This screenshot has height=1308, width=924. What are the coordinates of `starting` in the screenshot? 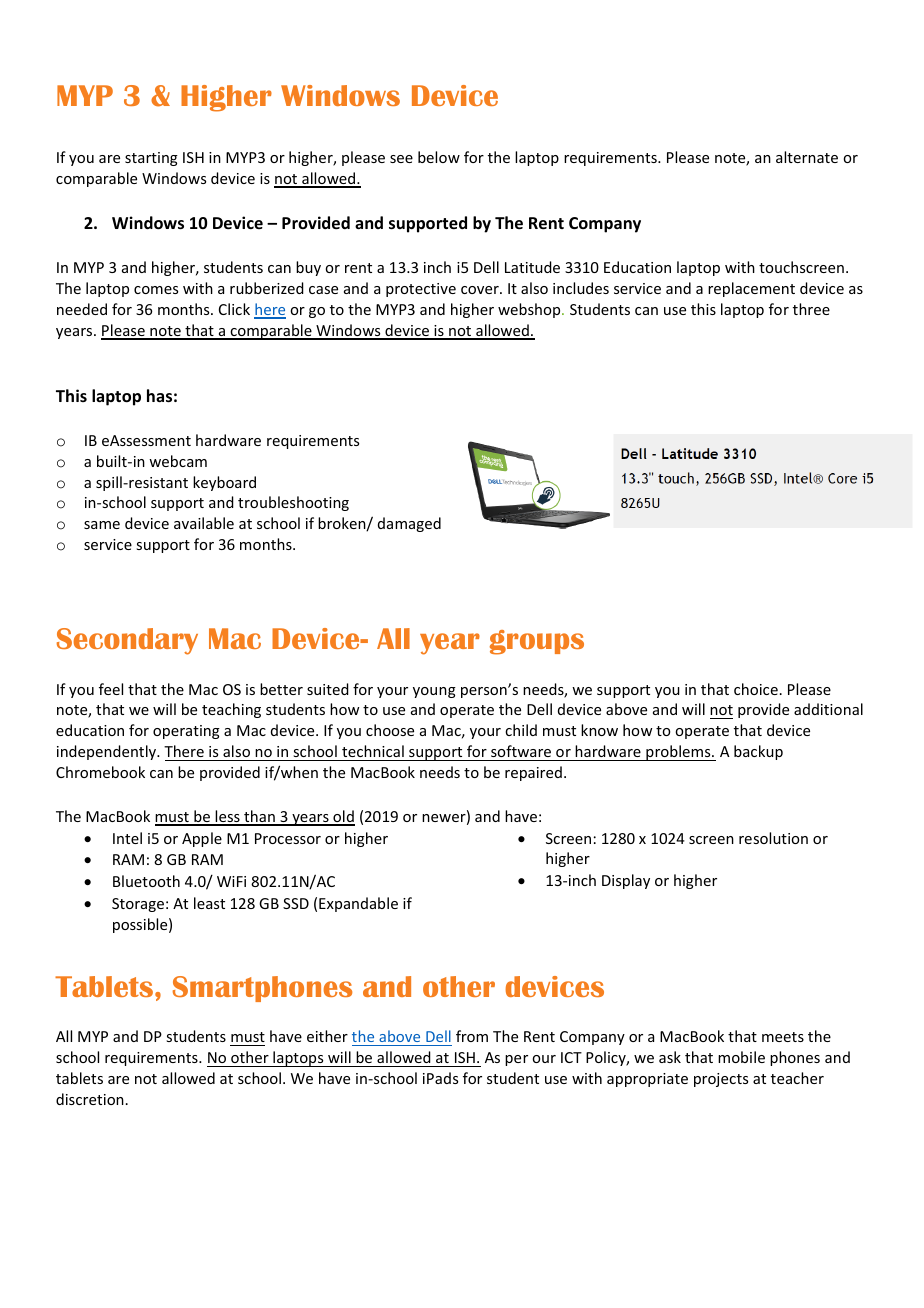 It's located at (151, 159).
